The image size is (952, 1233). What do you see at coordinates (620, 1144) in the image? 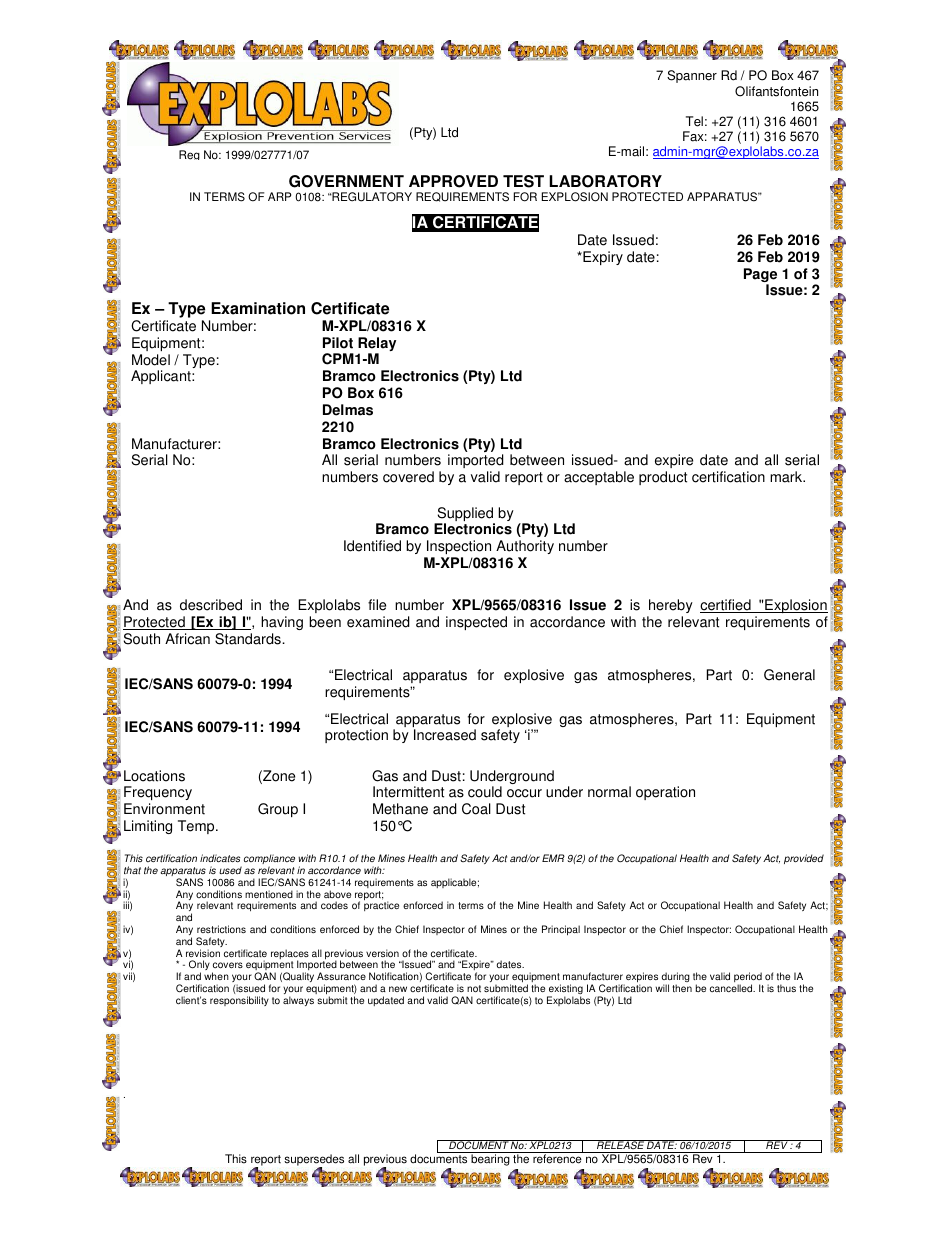
I see `RELEASE` at bounding box center [620, 1144].
